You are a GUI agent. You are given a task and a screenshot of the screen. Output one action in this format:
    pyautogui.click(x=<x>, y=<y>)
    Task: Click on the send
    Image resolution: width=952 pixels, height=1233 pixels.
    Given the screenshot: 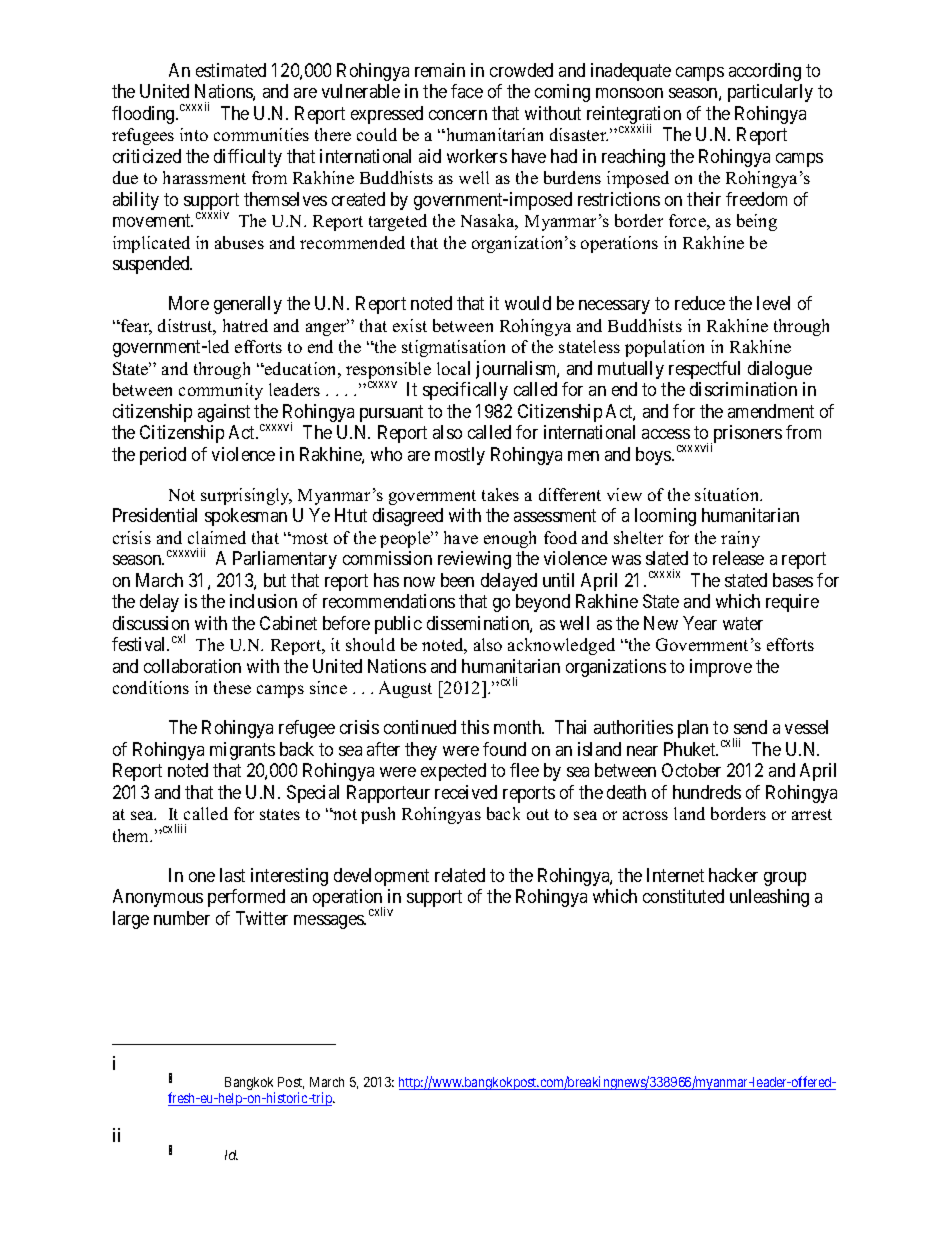 What is the action you would take?
    pyautogui.click(x=750, y=727)
